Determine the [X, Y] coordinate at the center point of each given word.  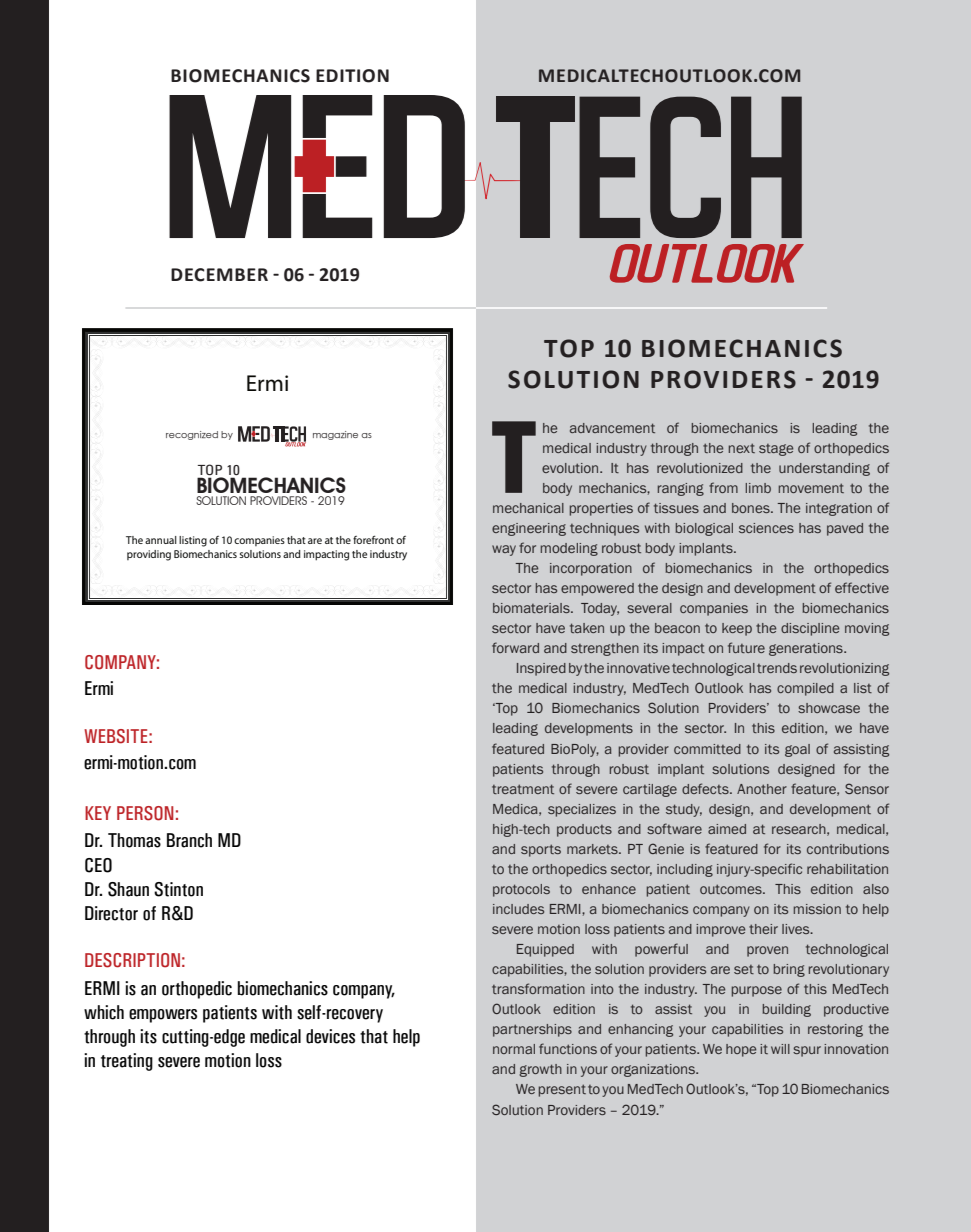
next [742, 448]
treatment [523, 789]
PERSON [145, 813]
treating [127, 1062]
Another [762, 789]
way [504, 550]
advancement [612, 428]
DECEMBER [219, 275]
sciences [766, 528]
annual [161, 540]
